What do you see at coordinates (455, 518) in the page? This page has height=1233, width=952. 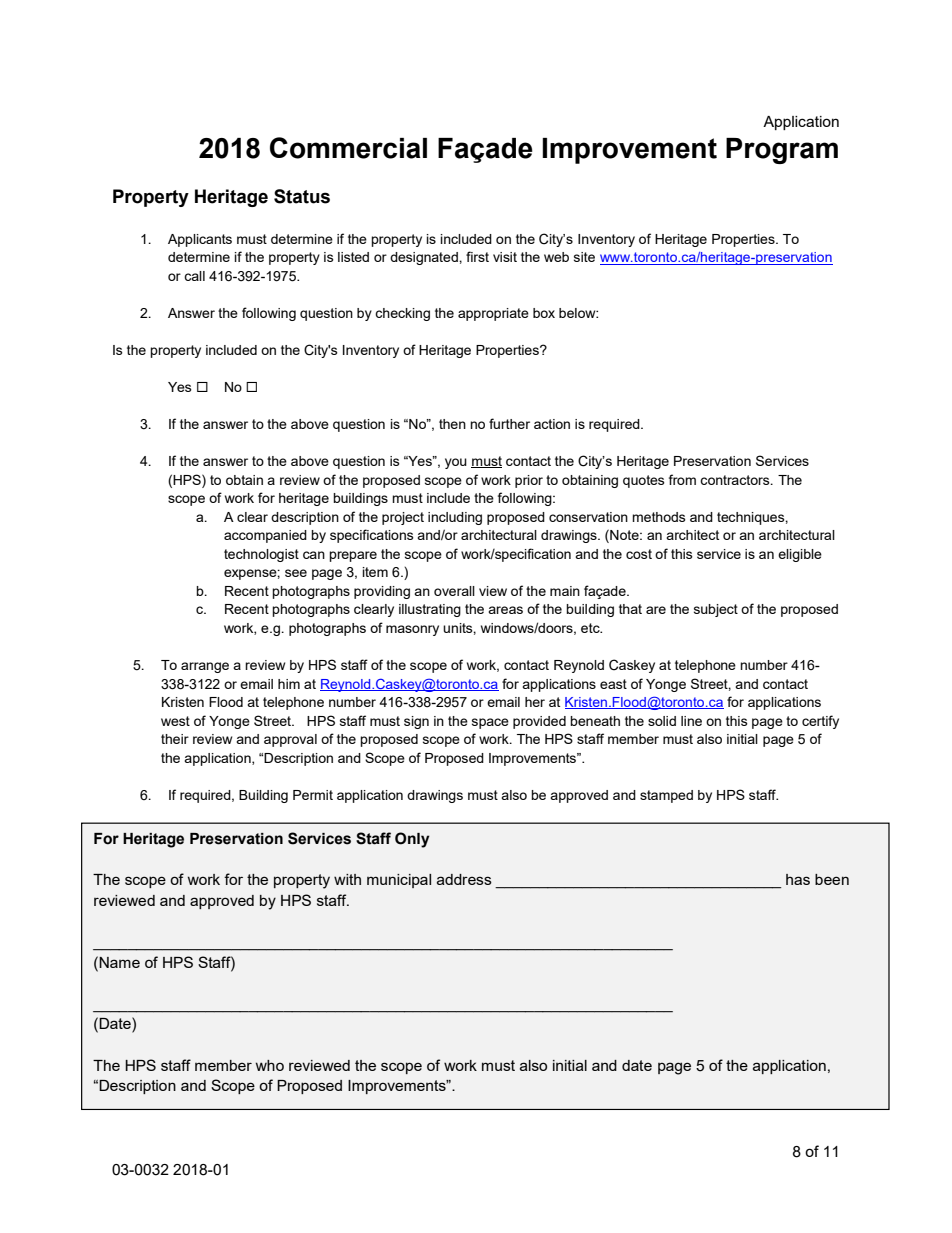 I see `including` at bounding box center [455, 518].
